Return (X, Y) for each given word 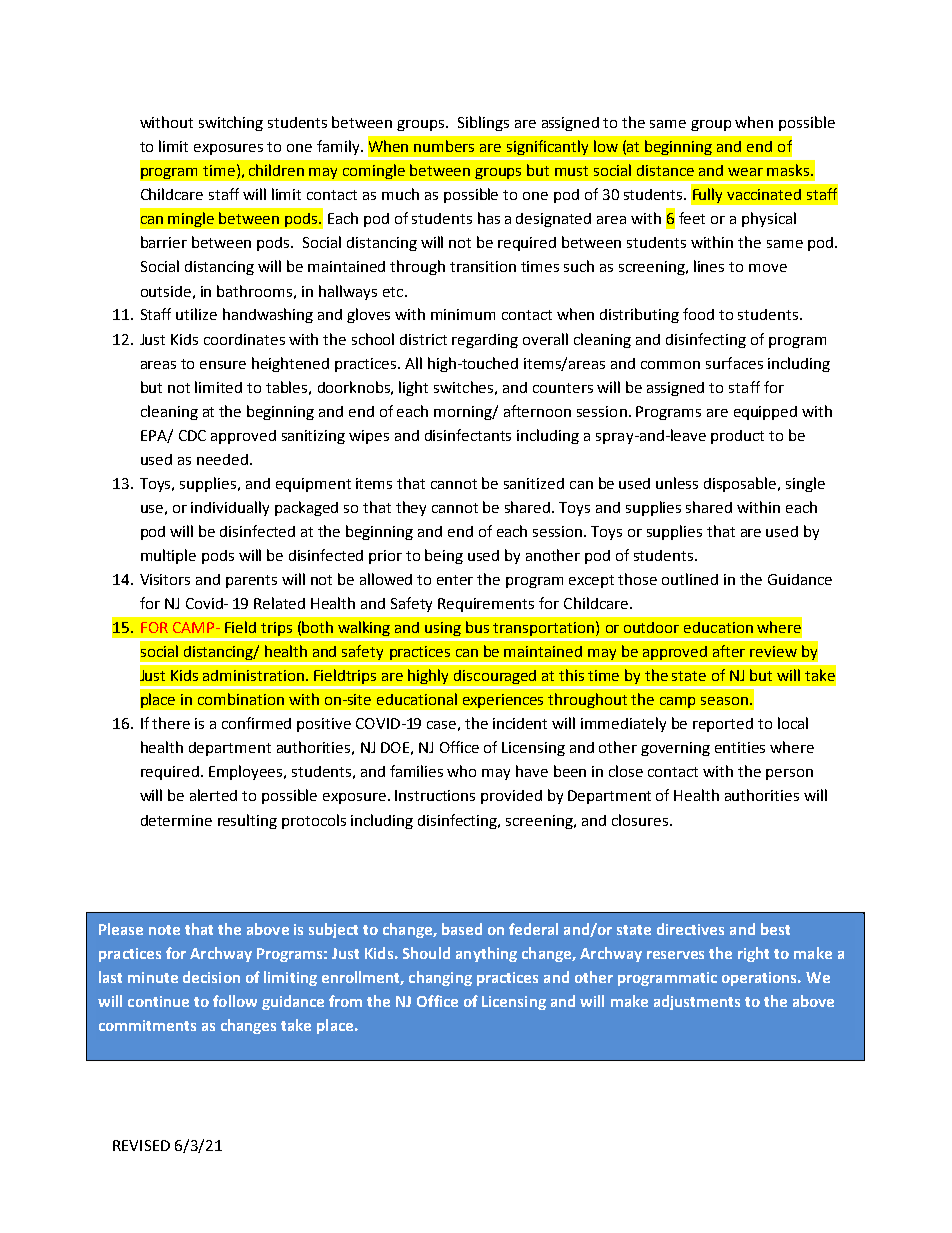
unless (677, 483)
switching (231, 123)
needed (222, 459)
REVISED (141, 1145)
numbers (444, 146)
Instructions (435, 795)
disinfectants (468, 435)
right (753, 954)
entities (740, 747)
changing (440, 978)
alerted (213, 795)
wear (745, 172)
